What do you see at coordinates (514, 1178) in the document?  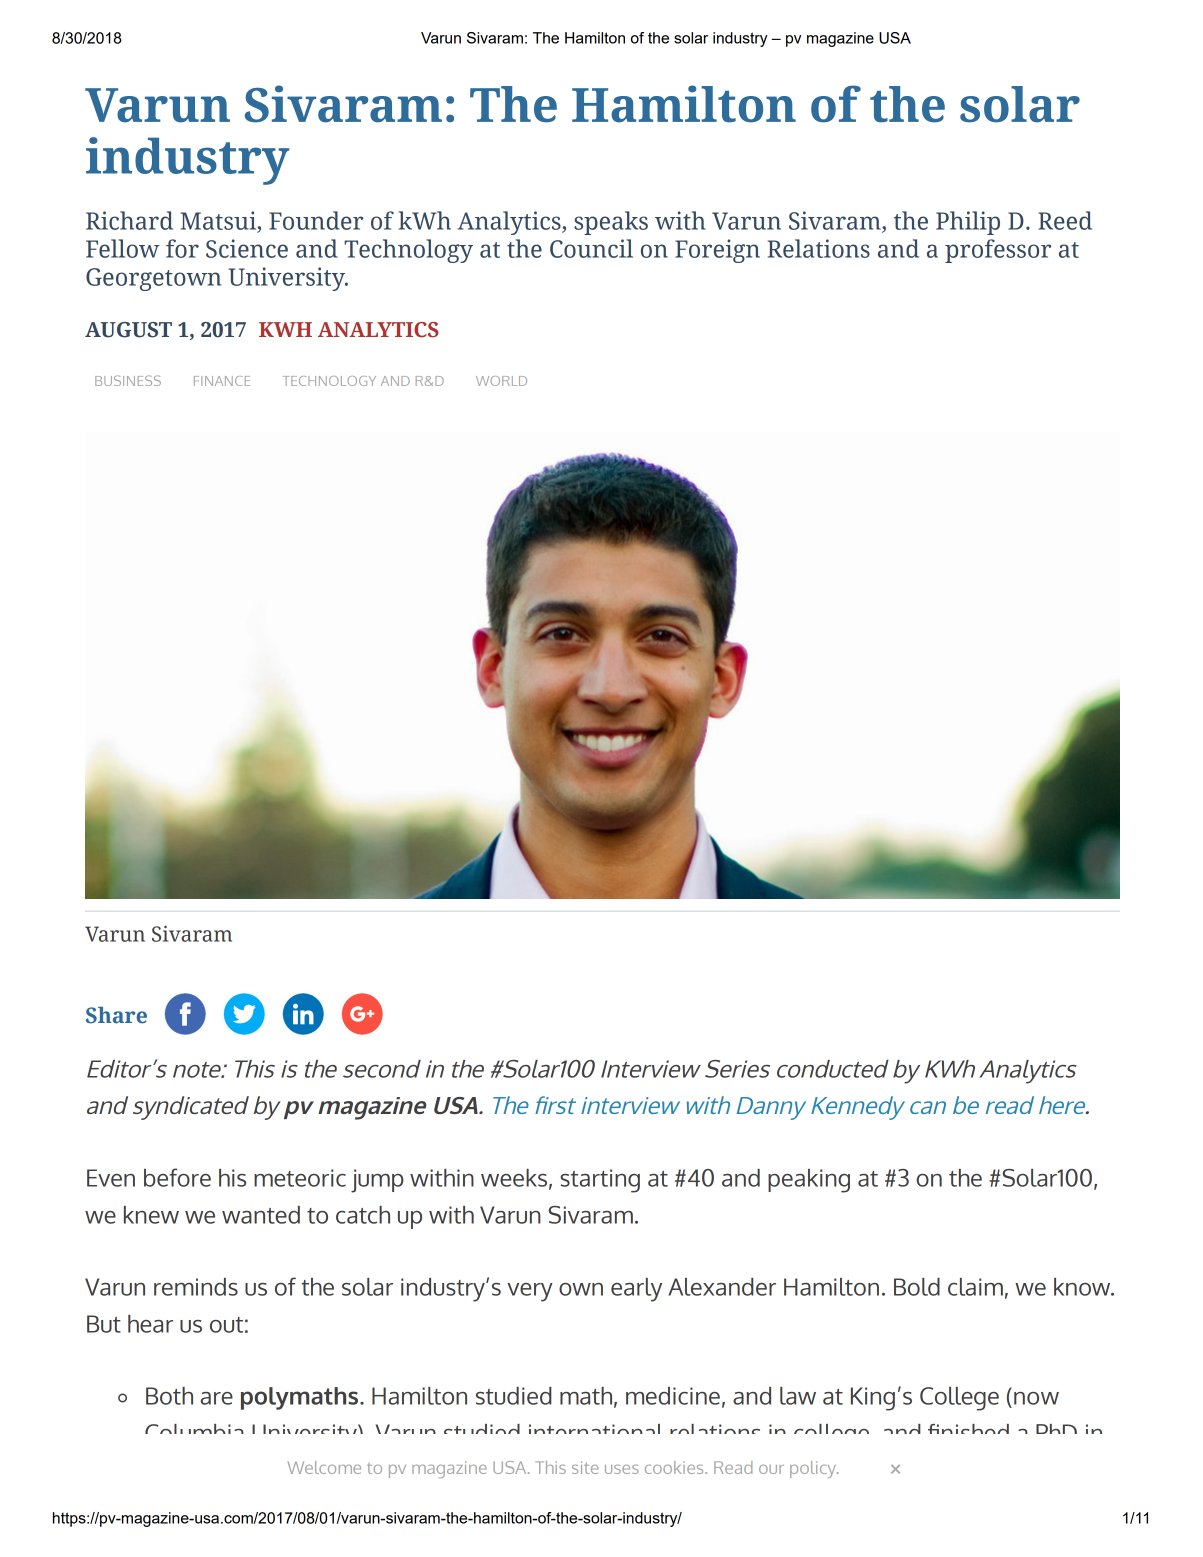 I see `weeks` at bounding box center [514, 1178].
